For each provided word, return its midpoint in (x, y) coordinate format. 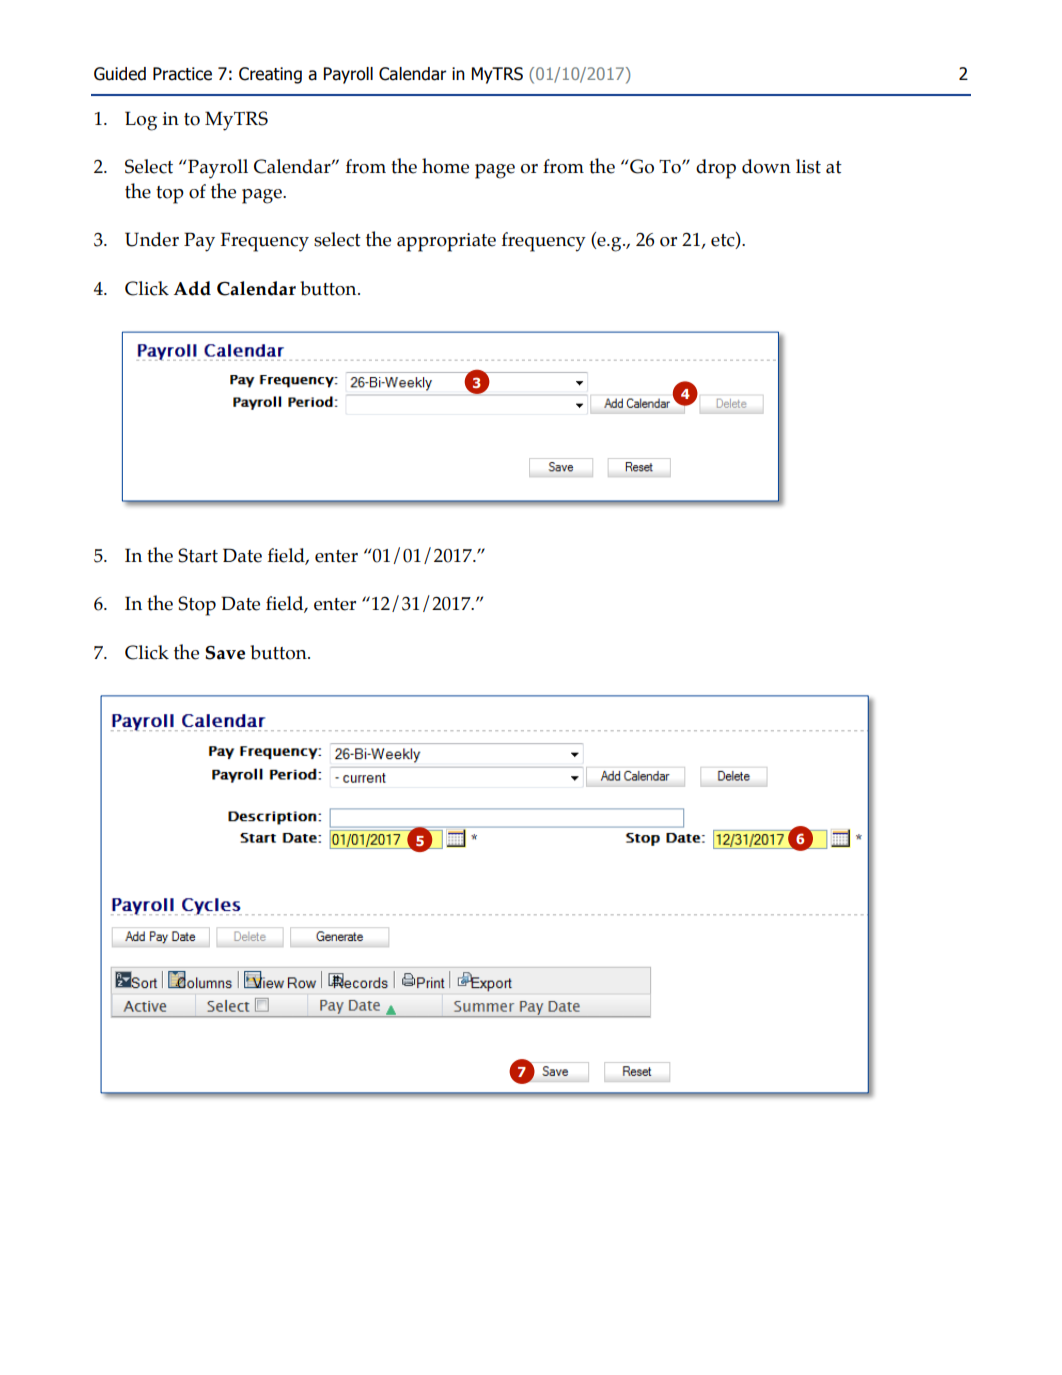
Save (225, 653)
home (445, 166)
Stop (197, 606)
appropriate (446, 242)
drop (716, 169)
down (766, 166)
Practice (182, 74)
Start (198, 555)
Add (192, 288)
